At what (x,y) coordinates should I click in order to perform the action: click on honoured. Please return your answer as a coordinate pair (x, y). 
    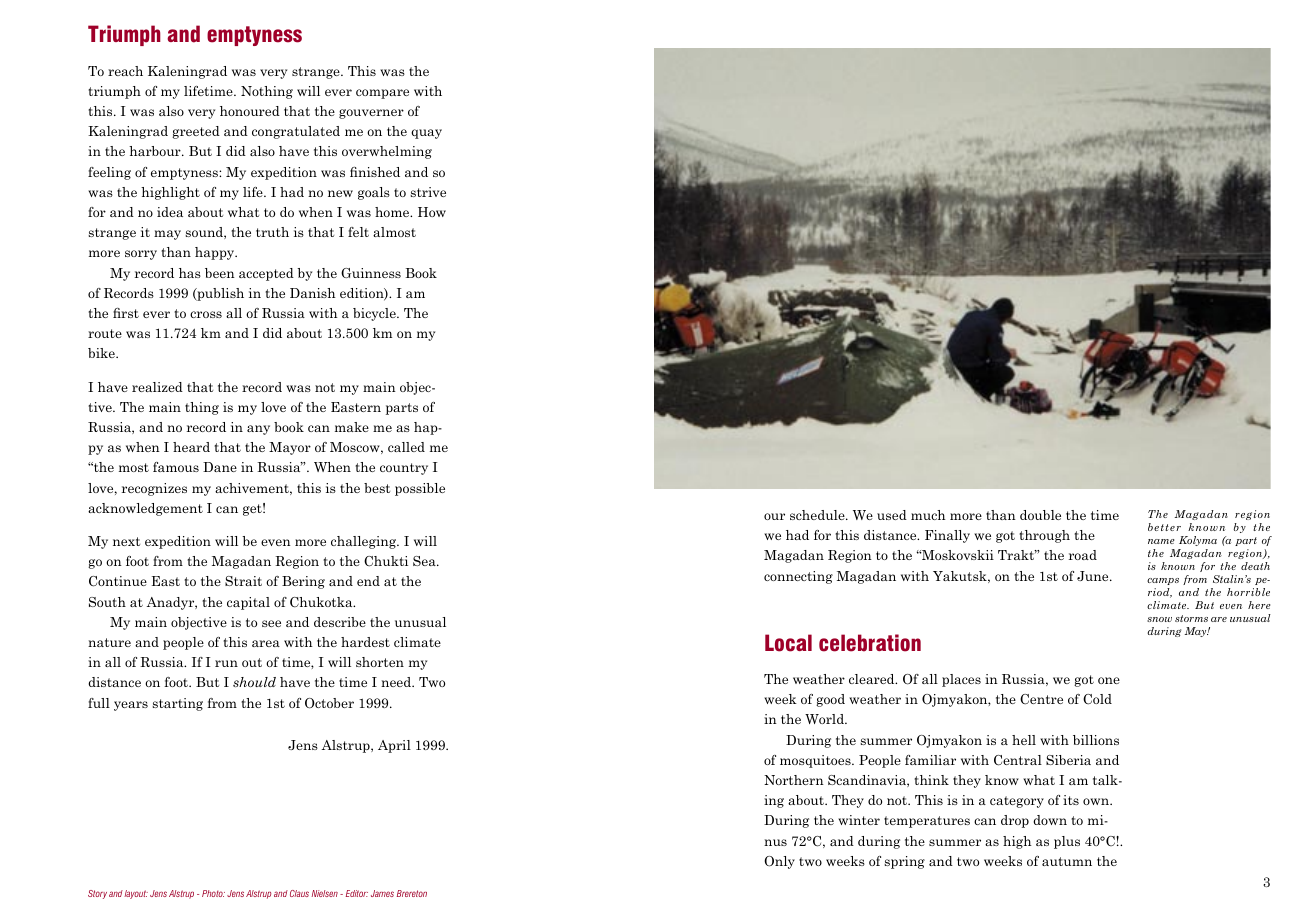
    Looking at the image, I should click on (250, 111).
